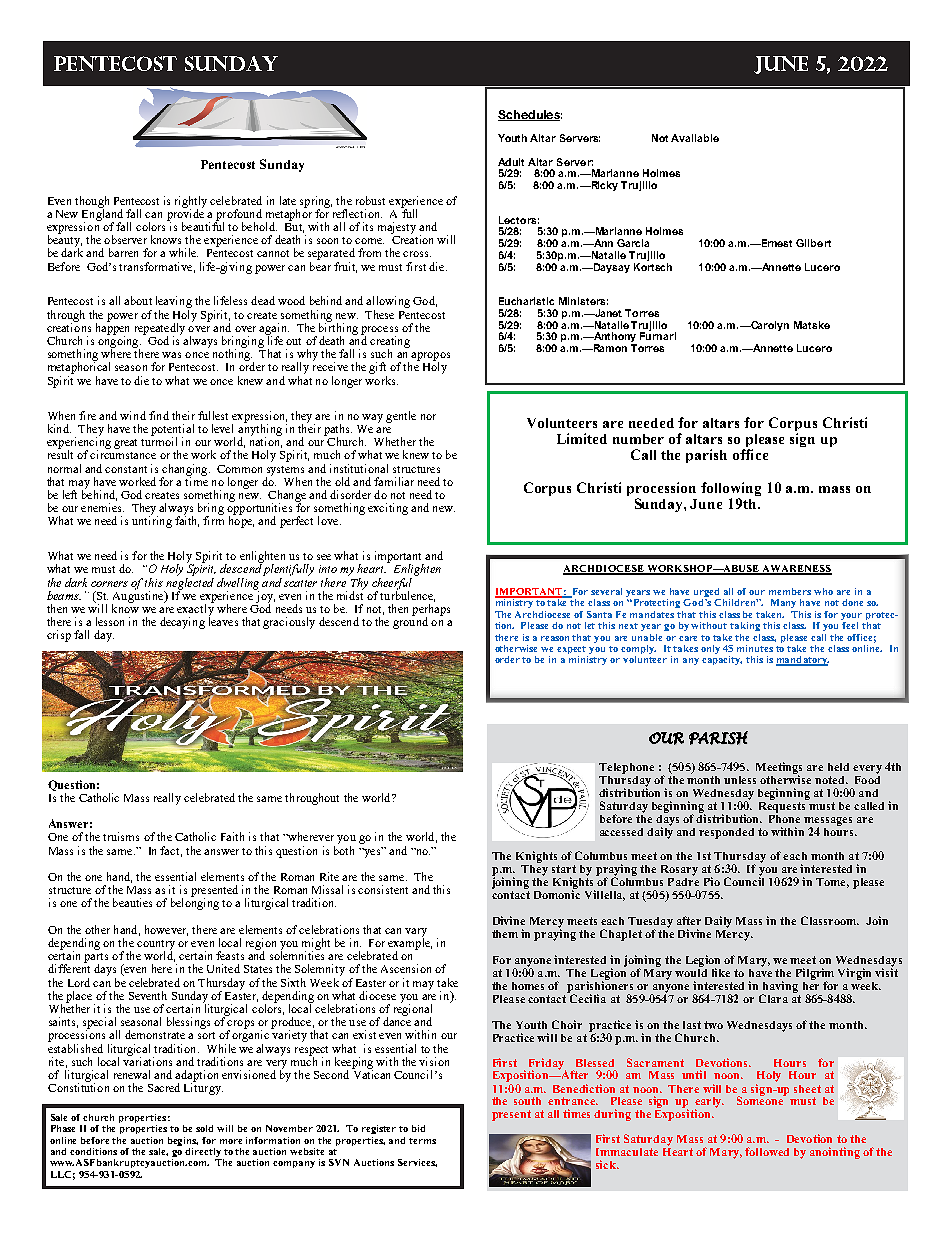 The height and width of the image is (1233, 952). Describe the element at coordinates (511, 162) in the image. I see `Adult` at that location.
